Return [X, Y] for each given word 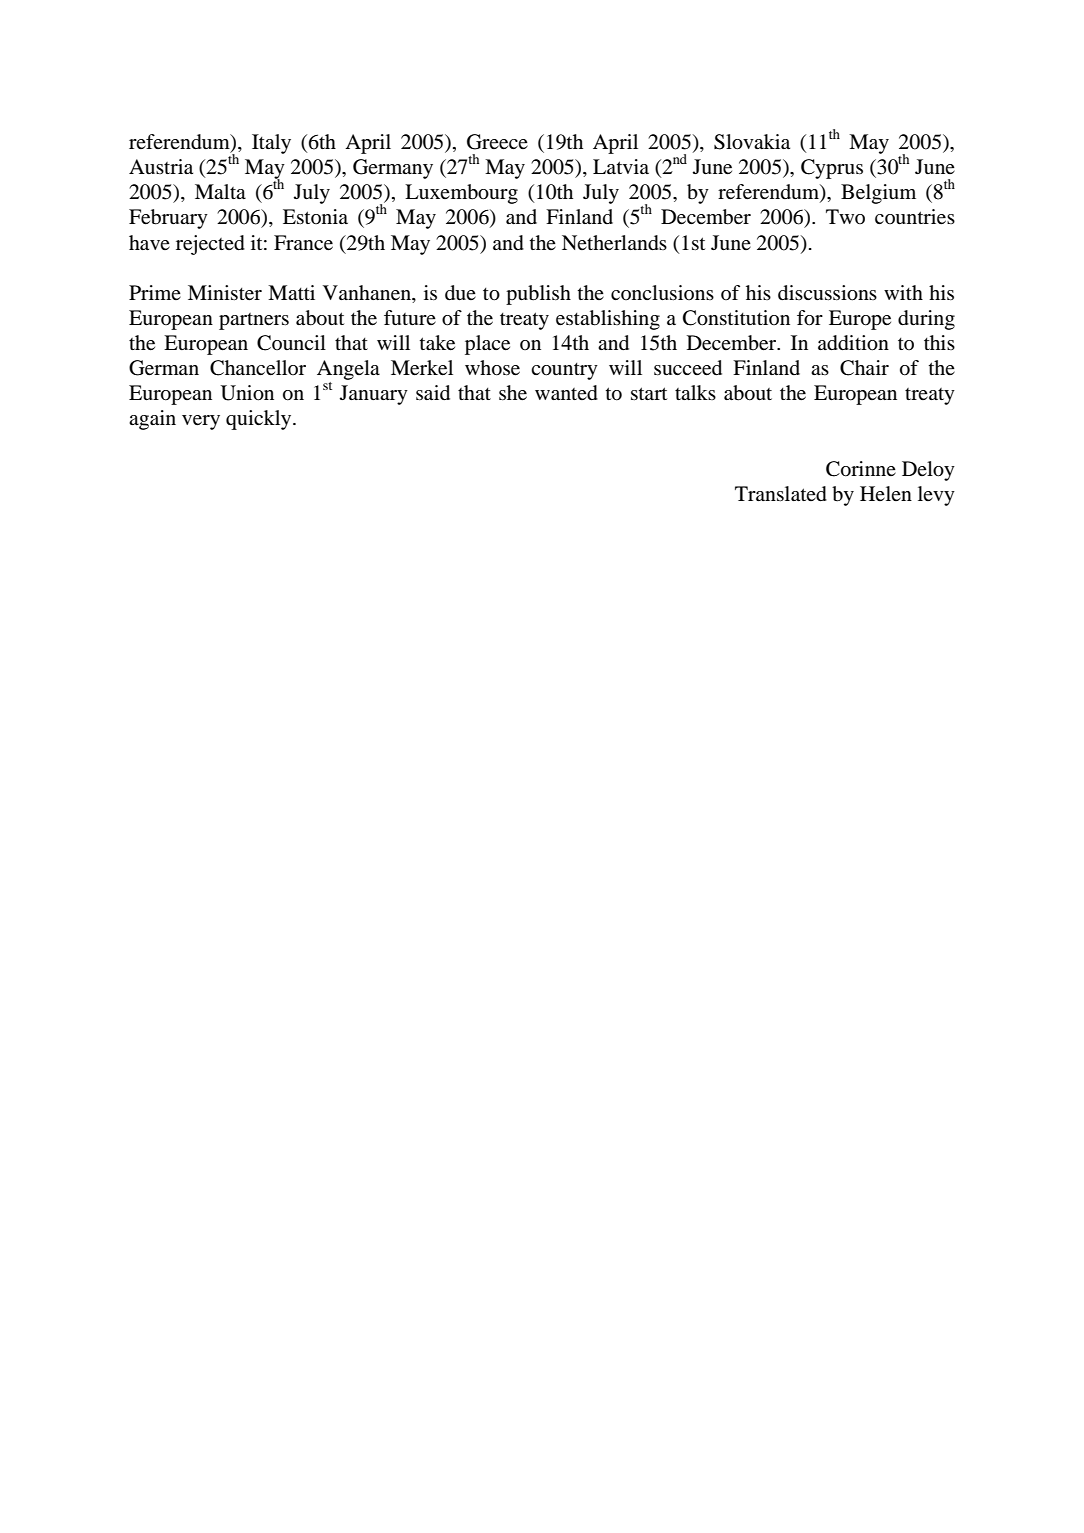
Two [845, 216]
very [201, 422]
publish [538, 295]
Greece [497, 142]
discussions [827, 293]
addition [853, 343]
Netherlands [614, 243]
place [487, 345]
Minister [225, 293]
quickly [260, 420]
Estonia [315, 216]
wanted [566, 393]
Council [291, 343]
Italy [271, 144]
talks [695, 392]
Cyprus [832, 169]
